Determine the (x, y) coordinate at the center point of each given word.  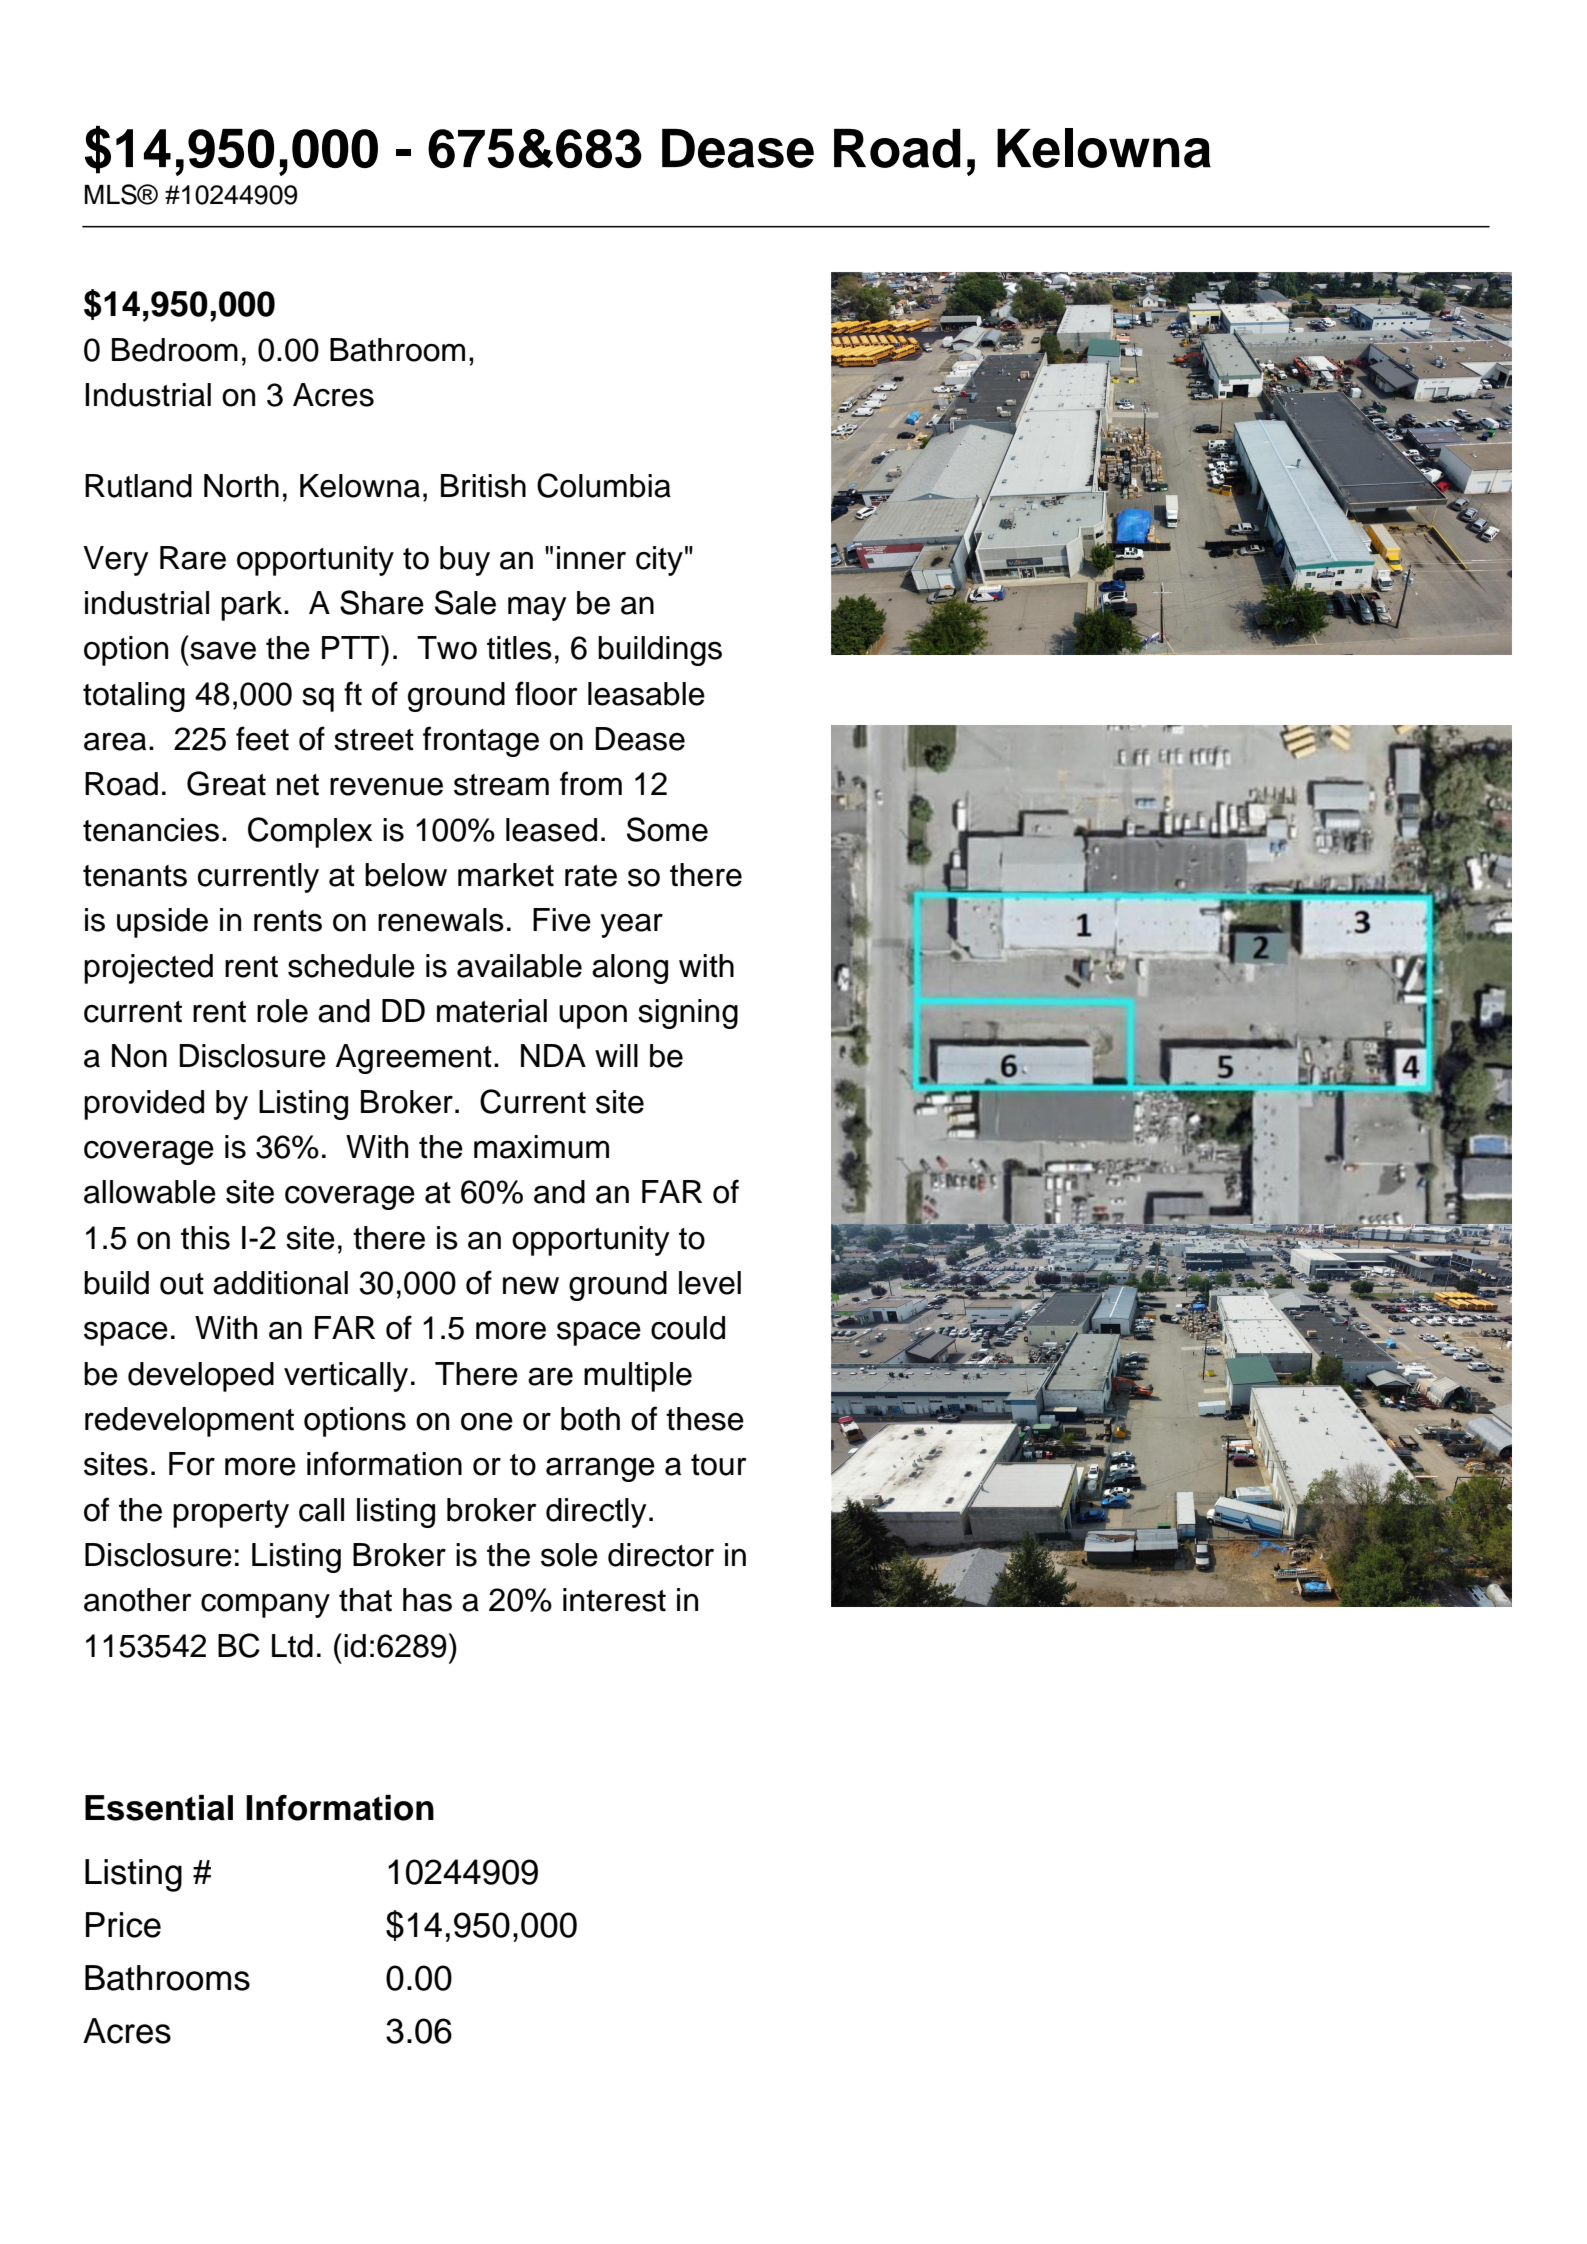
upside (162, 923)
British (483, 486)
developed (201, 1377)
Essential (159, 1808)
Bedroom (175, 350)
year (631, 925)
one (487, 1422)
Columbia (604, 485)
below (406, 875)
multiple (638, 1377)
